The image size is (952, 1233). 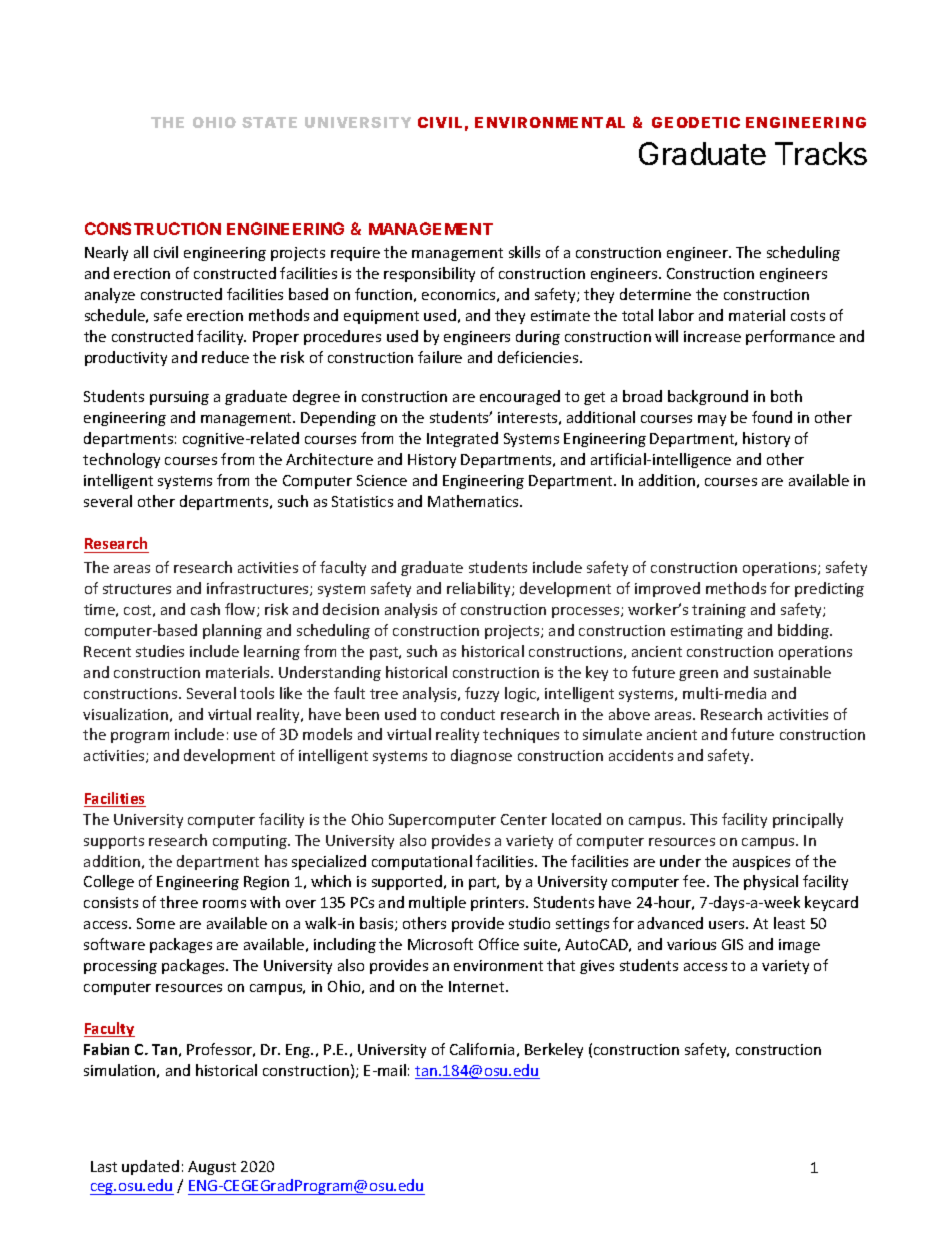 What do you see at coordinates (179, 398) in the document?
I see `pursuing` at bounding box center [179, 398].
